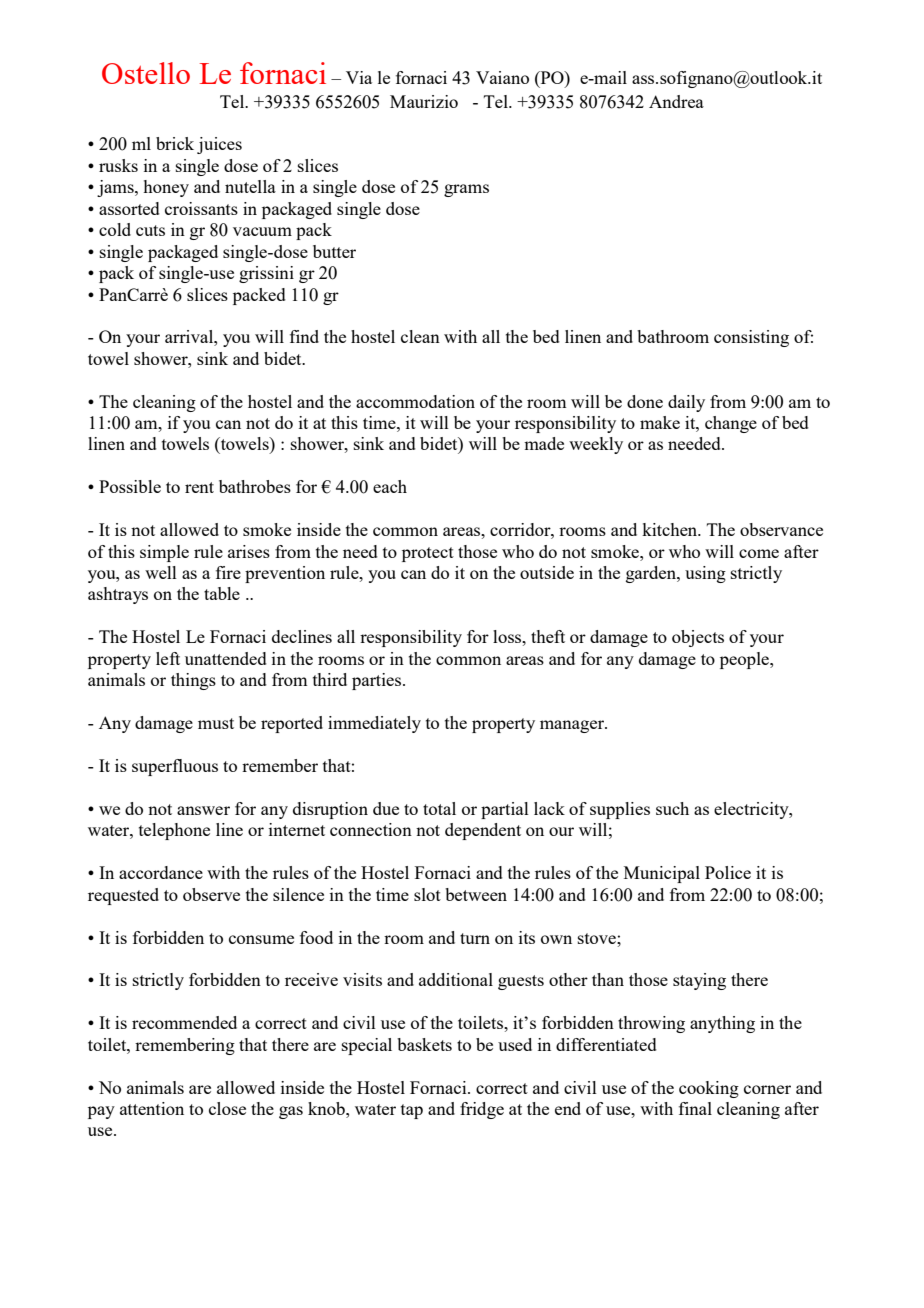  What do you see at coordinates (174, 831) in the image?
I see `telephone` at bounding box center [174, 831].
